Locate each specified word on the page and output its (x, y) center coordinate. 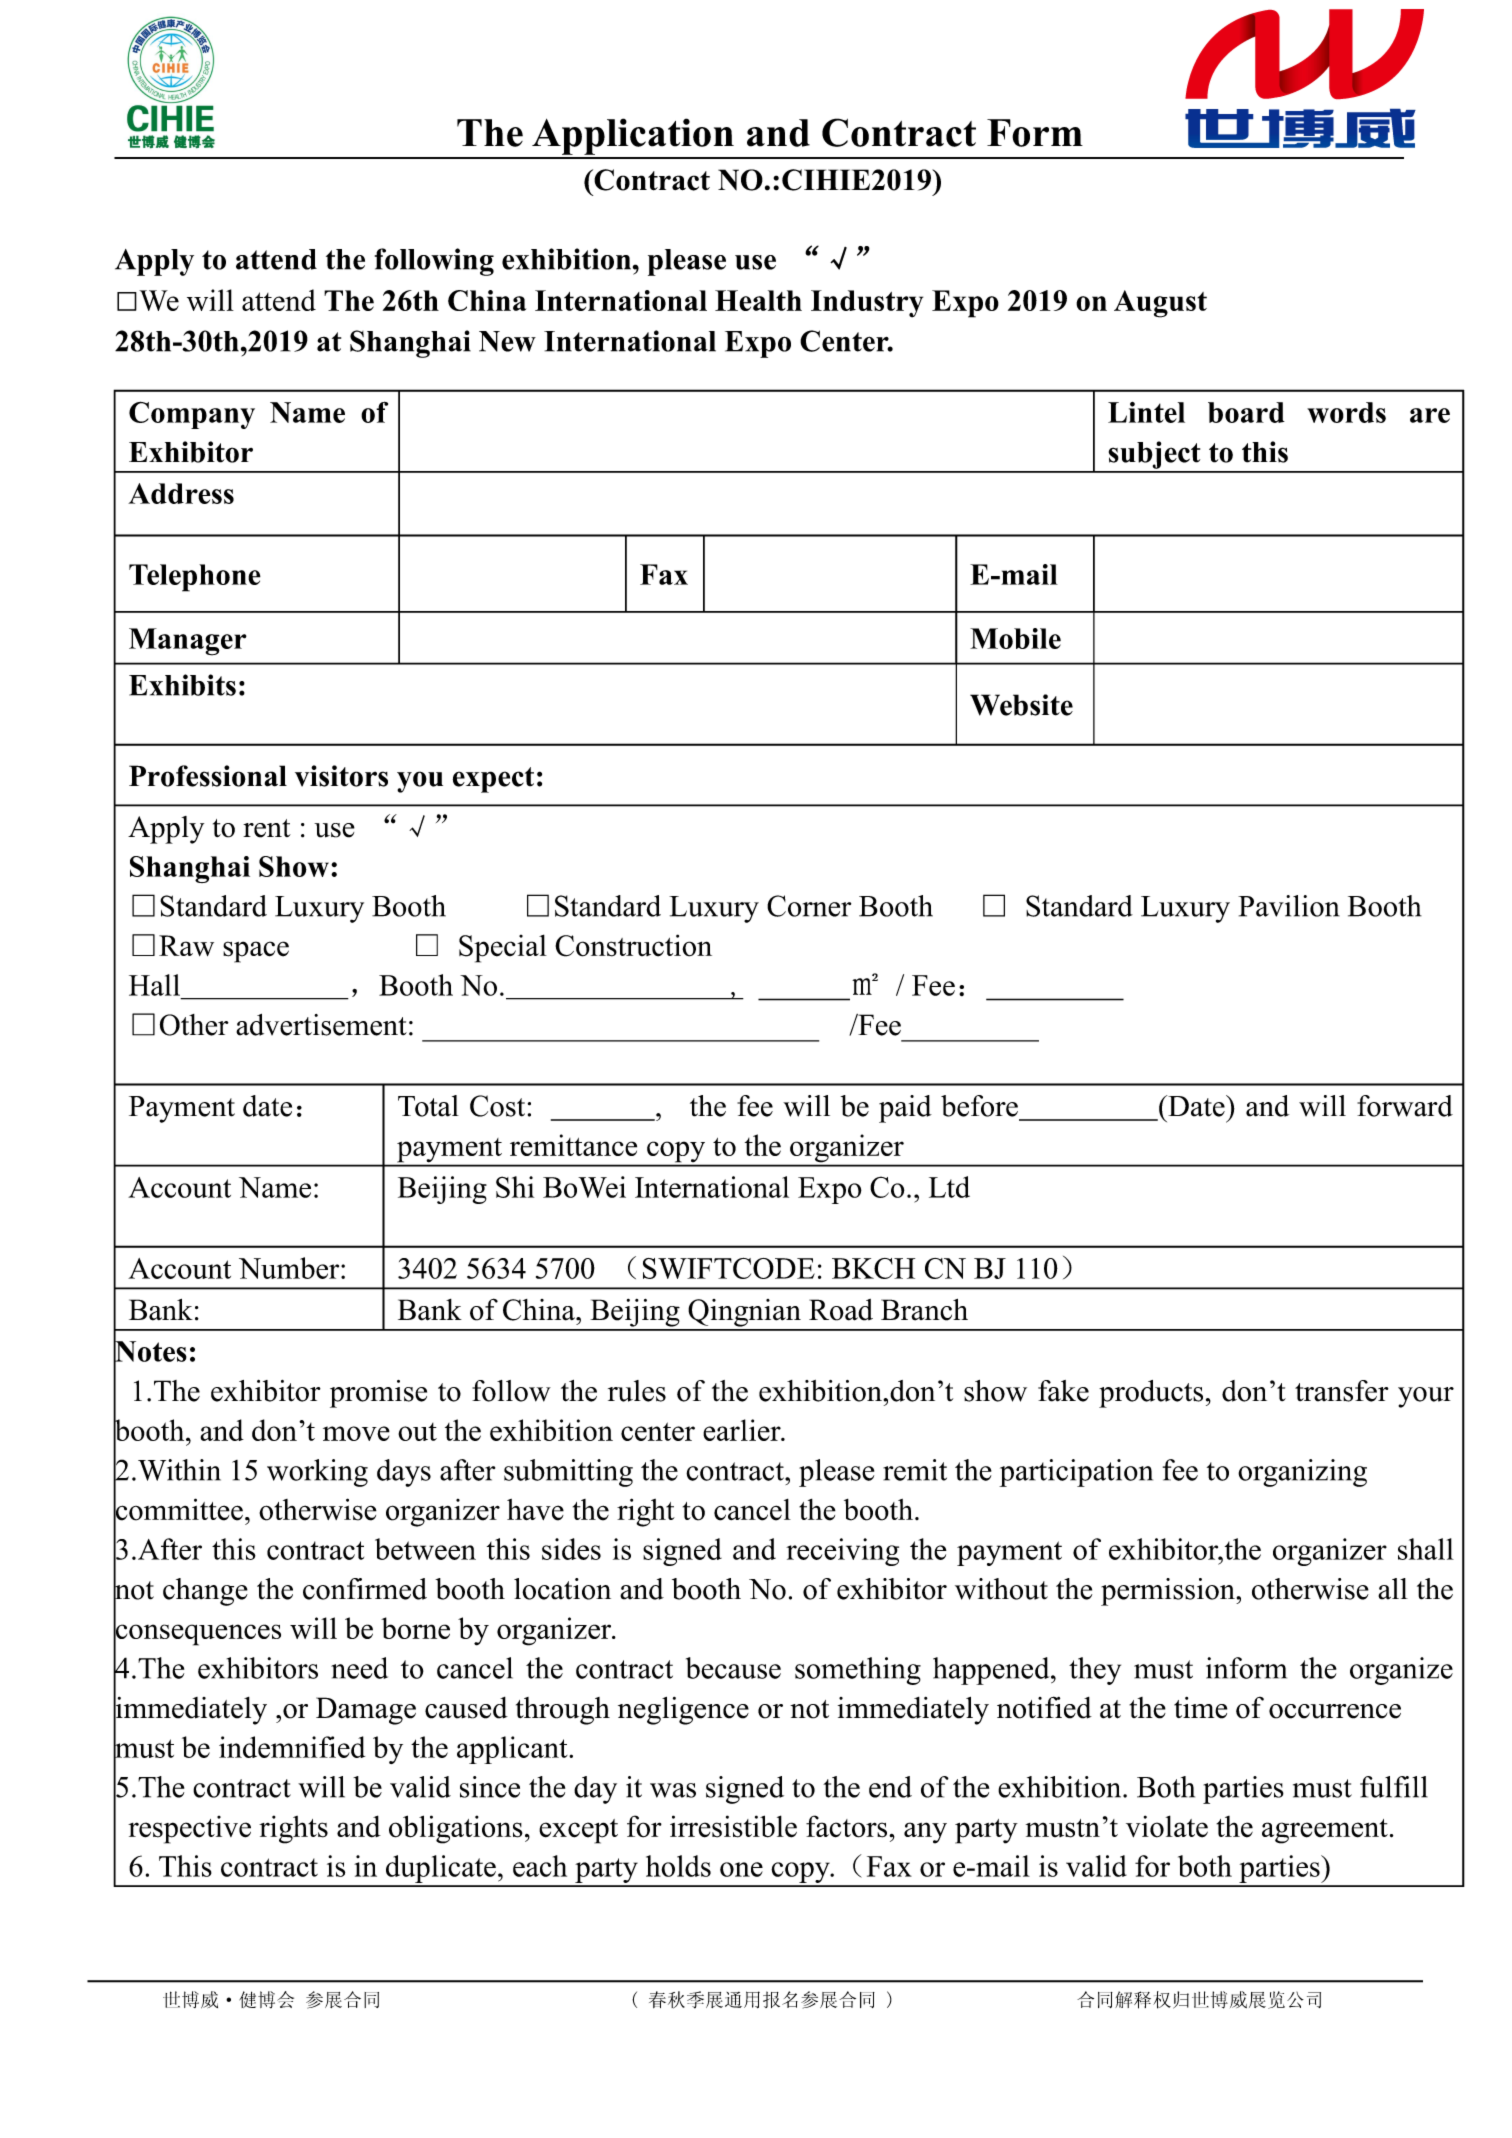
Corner (809, 906)
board (1246, 412)
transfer (1342, 1391)
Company (192, 415)
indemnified (292, 1747)
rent (267, 828)
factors (848, 1826)
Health (758, 300)
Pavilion (1289, 906)
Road (841, 1310)
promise (378, 1394)
